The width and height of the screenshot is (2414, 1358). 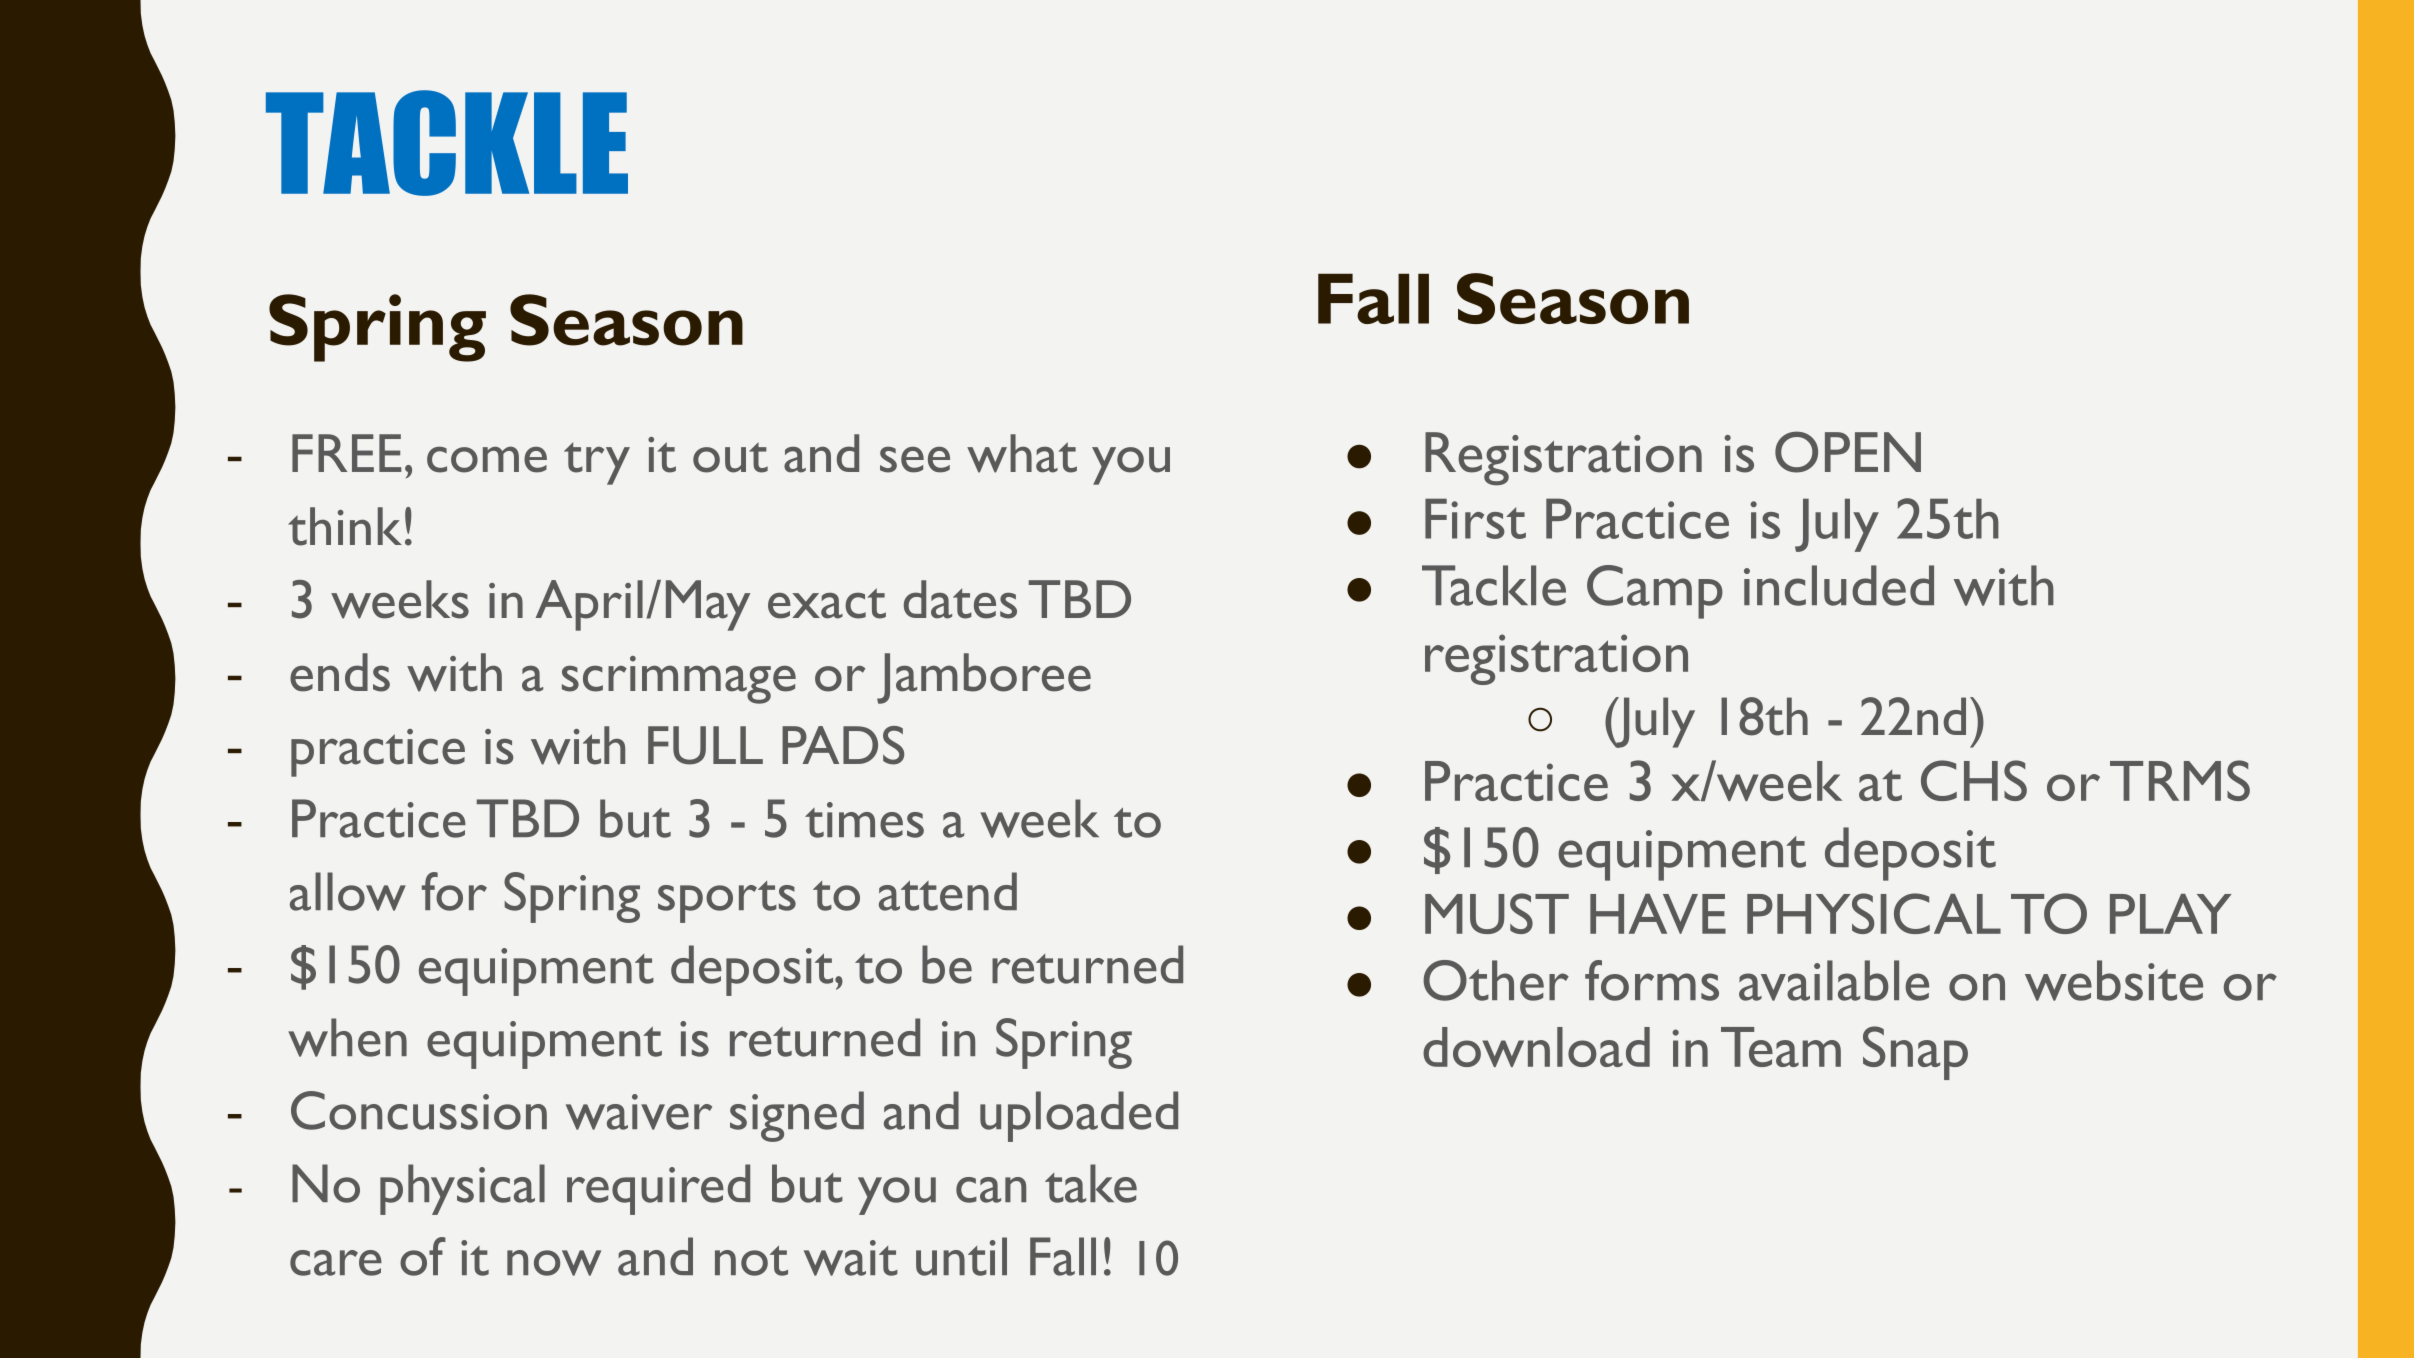 I want to click on download, so click(x=1536, y=1047).
